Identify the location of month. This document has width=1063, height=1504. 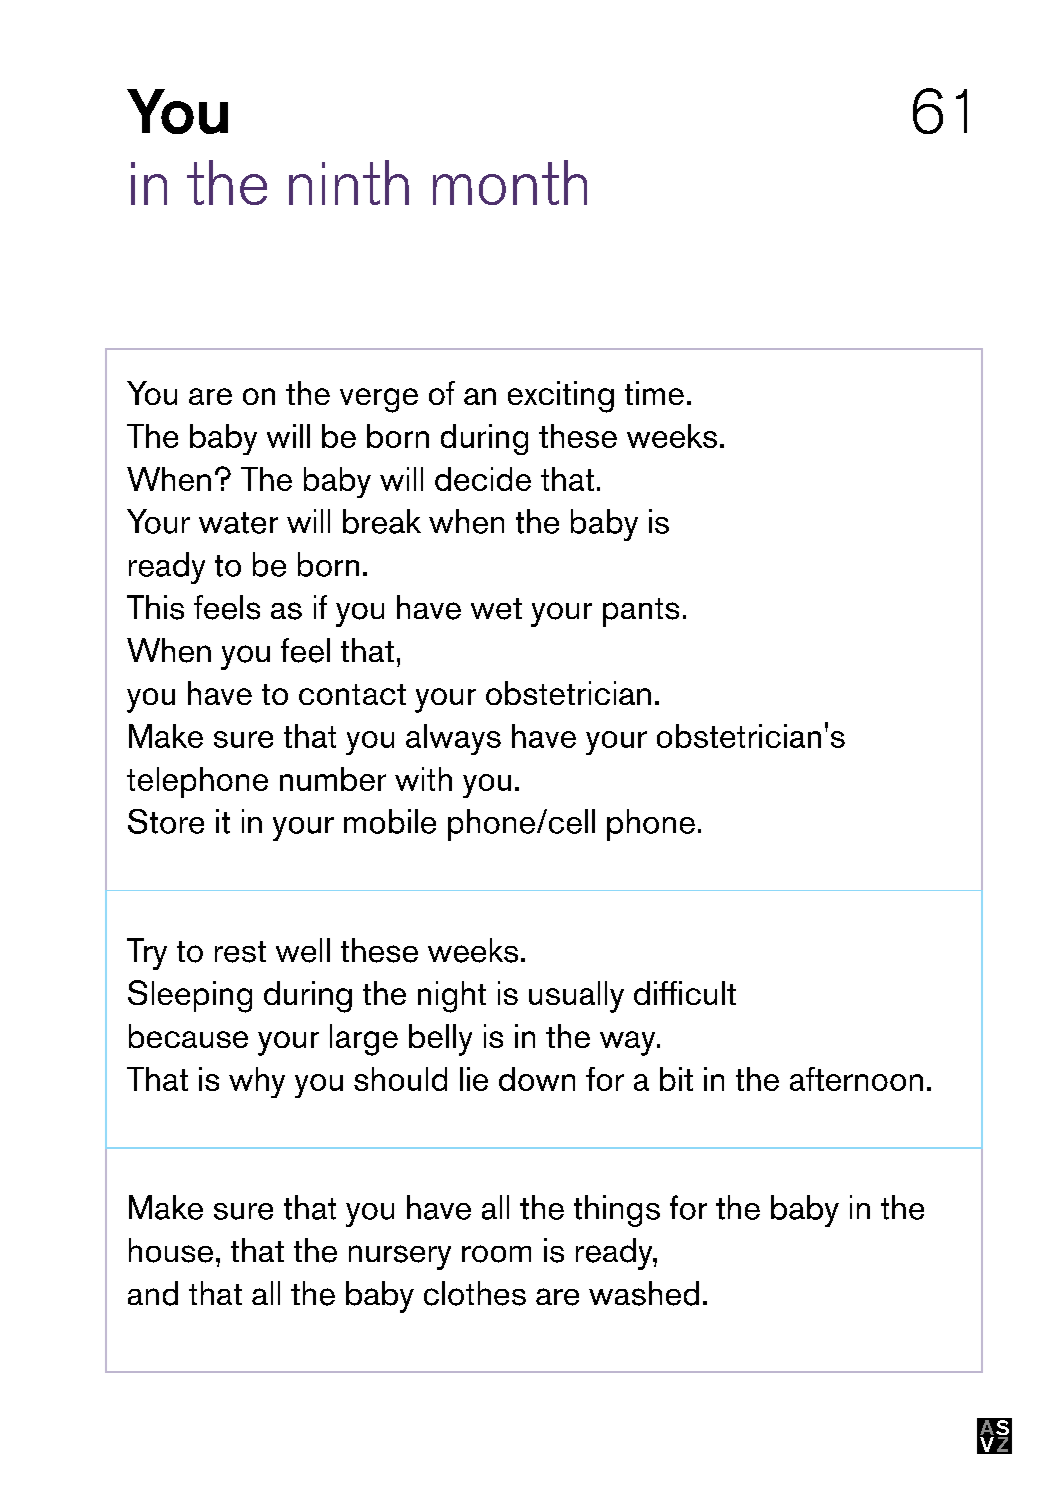
(510, 182).
